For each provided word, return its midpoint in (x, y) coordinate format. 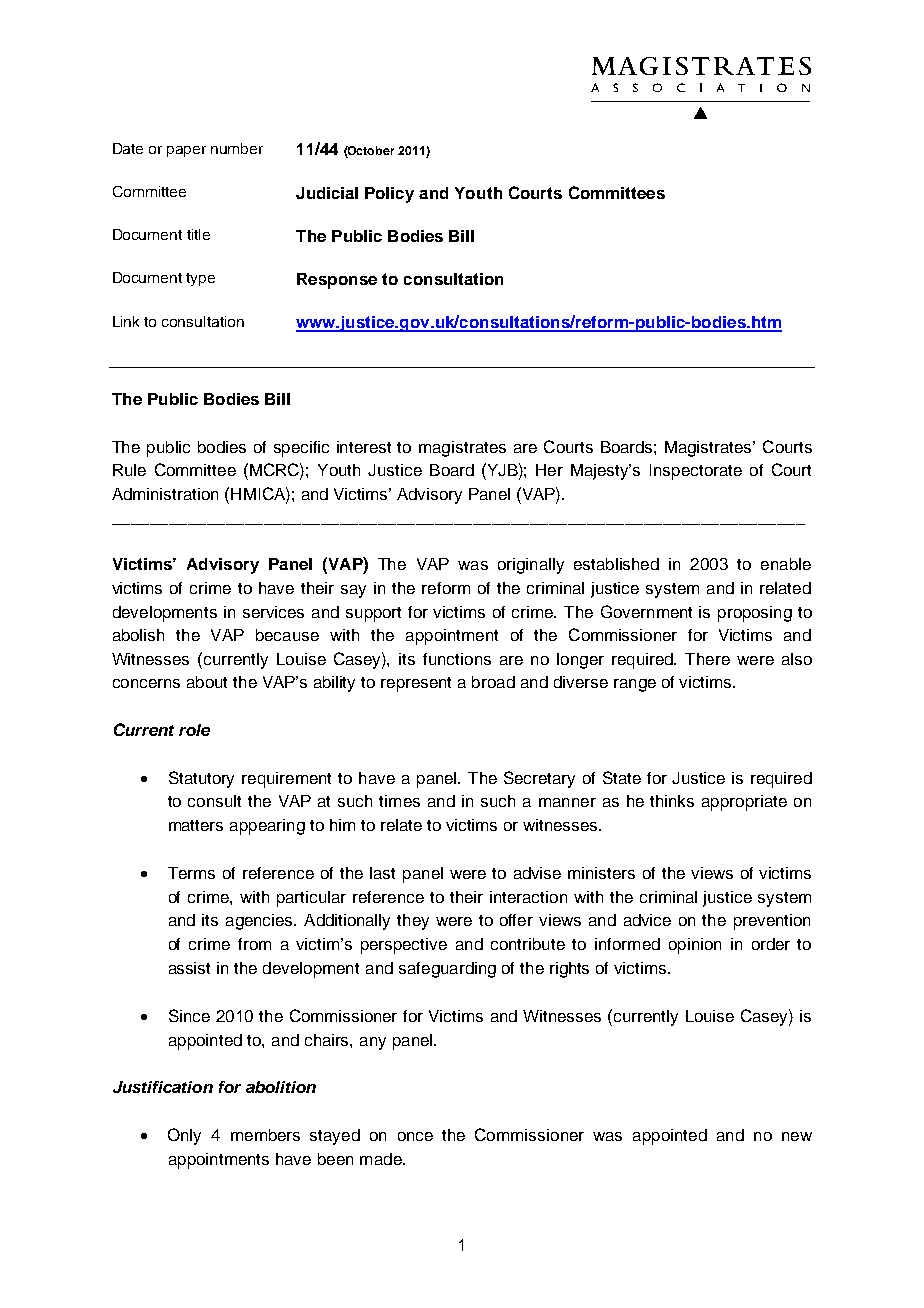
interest (364, 447)
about (207, 682)
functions (457, 659)
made (382, 1159)
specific (301, 449)
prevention (772, 922)
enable (786, 564)
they (413, 922)
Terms (191, 873)
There (707, 659)
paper (186, 151)
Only (184, 1136)
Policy (389, 195)
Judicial (327, 193)
